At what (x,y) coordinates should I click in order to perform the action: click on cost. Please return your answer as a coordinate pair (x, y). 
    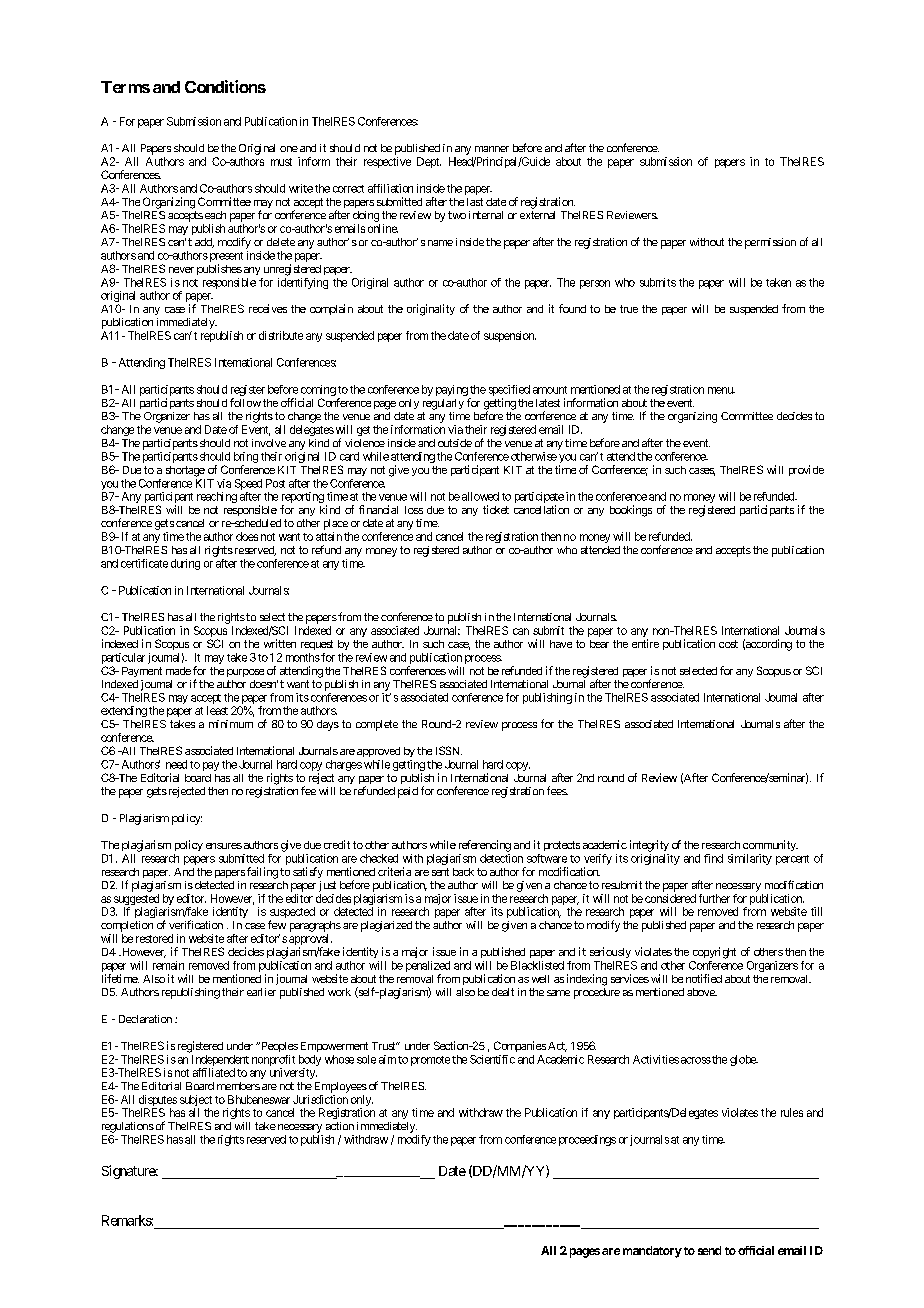
    Looking at the image, I should click on (728, 644).
